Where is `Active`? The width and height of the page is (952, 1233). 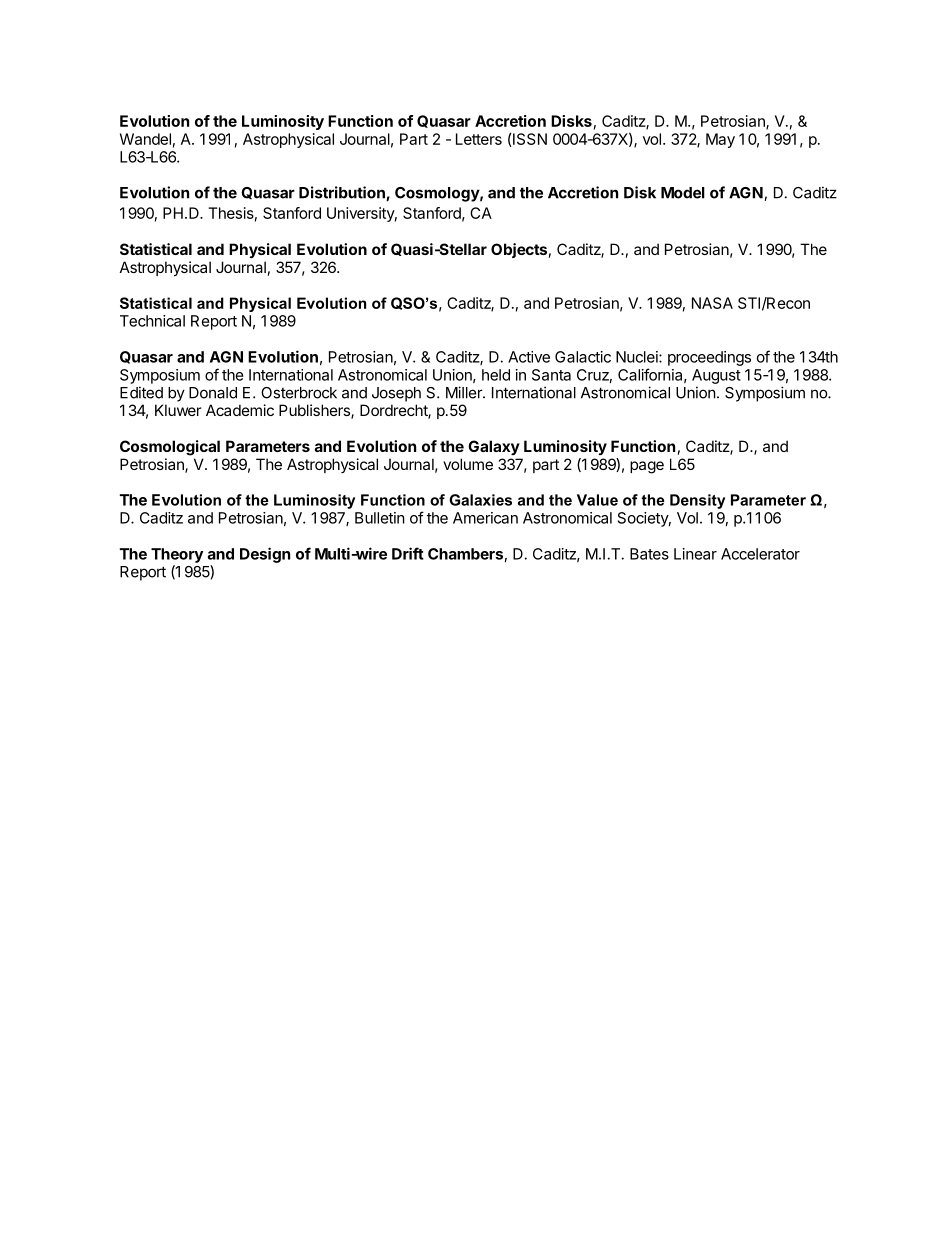
Active is located at coordinates (529, 357).
